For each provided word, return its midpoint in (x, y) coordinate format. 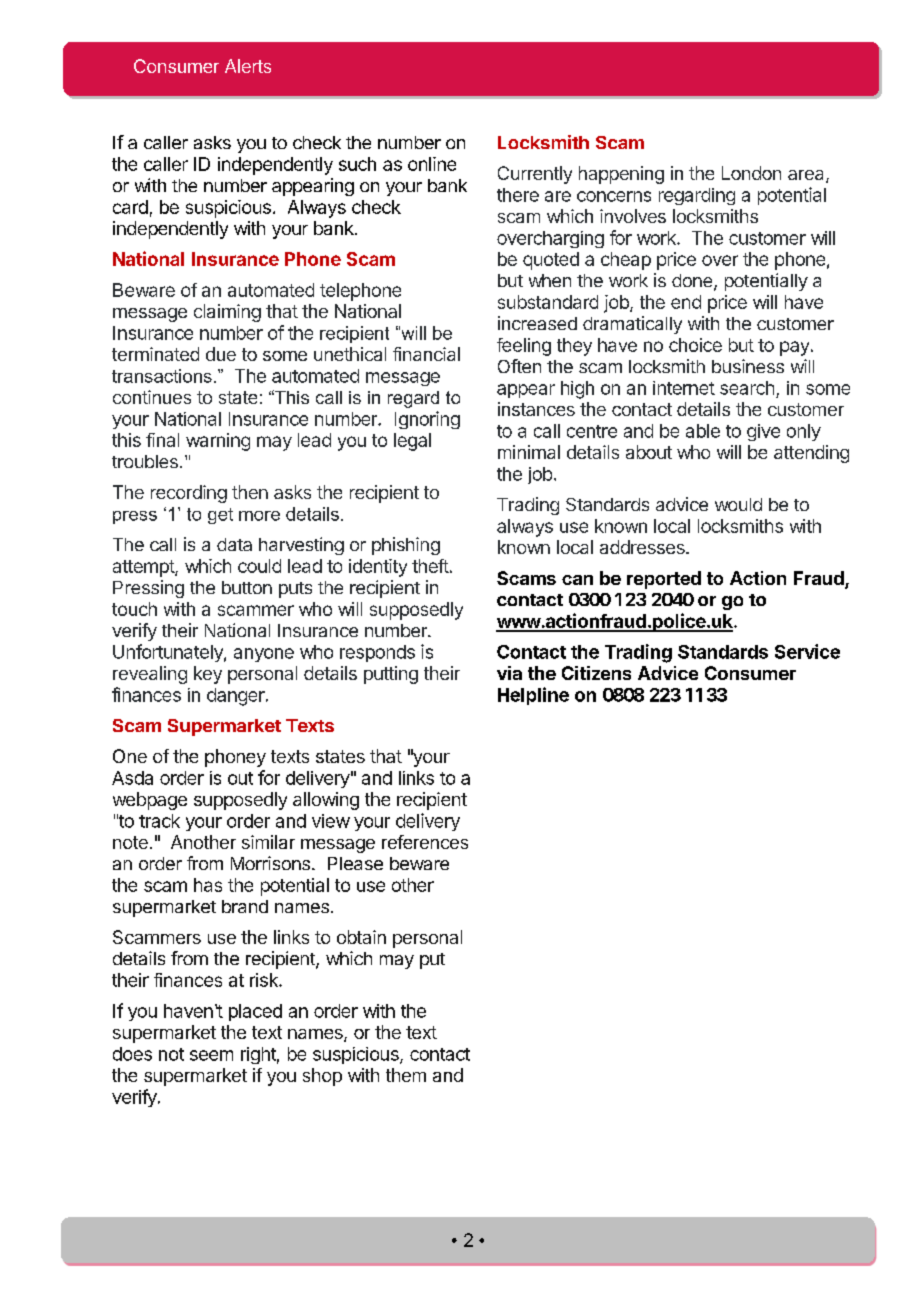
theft (430, 566)
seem (211, 1055)
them (406, 1075)
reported (664, 580)
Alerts (248, 66)
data (234, 544)
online (432, 164)
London (751, 173)
